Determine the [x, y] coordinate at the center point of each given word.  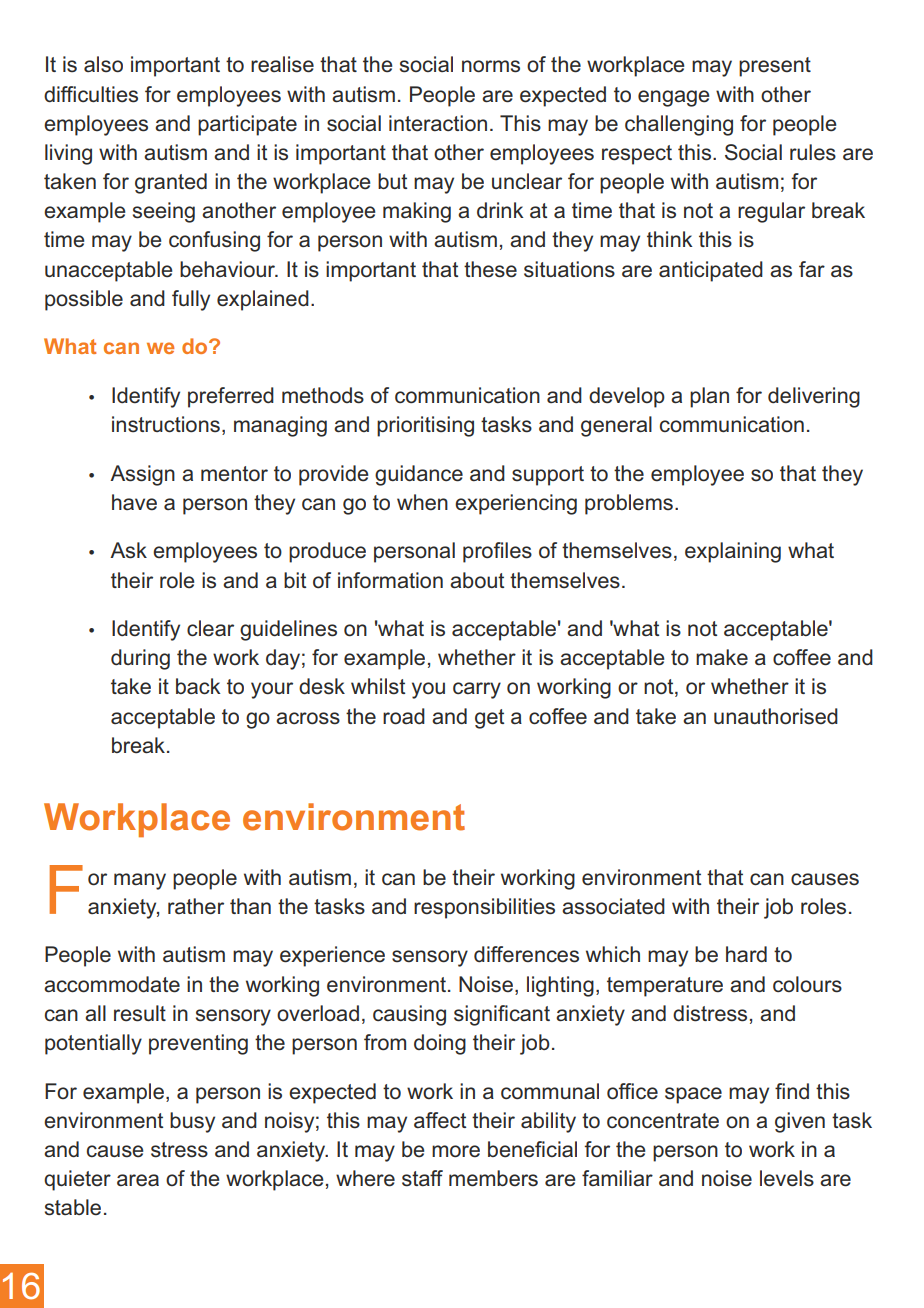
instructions [166, 424]
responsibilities [484, 908]
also [103, 64]
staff [422, 1178]
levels [787, 1178]
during [140, 659]
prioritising [425, 426]
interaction [438, 123]
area [138, 1180]
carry [477, 690]
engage [673, 98]
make [722, 657]
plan [709, 397]
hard [746, 954]
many [140, 881]
